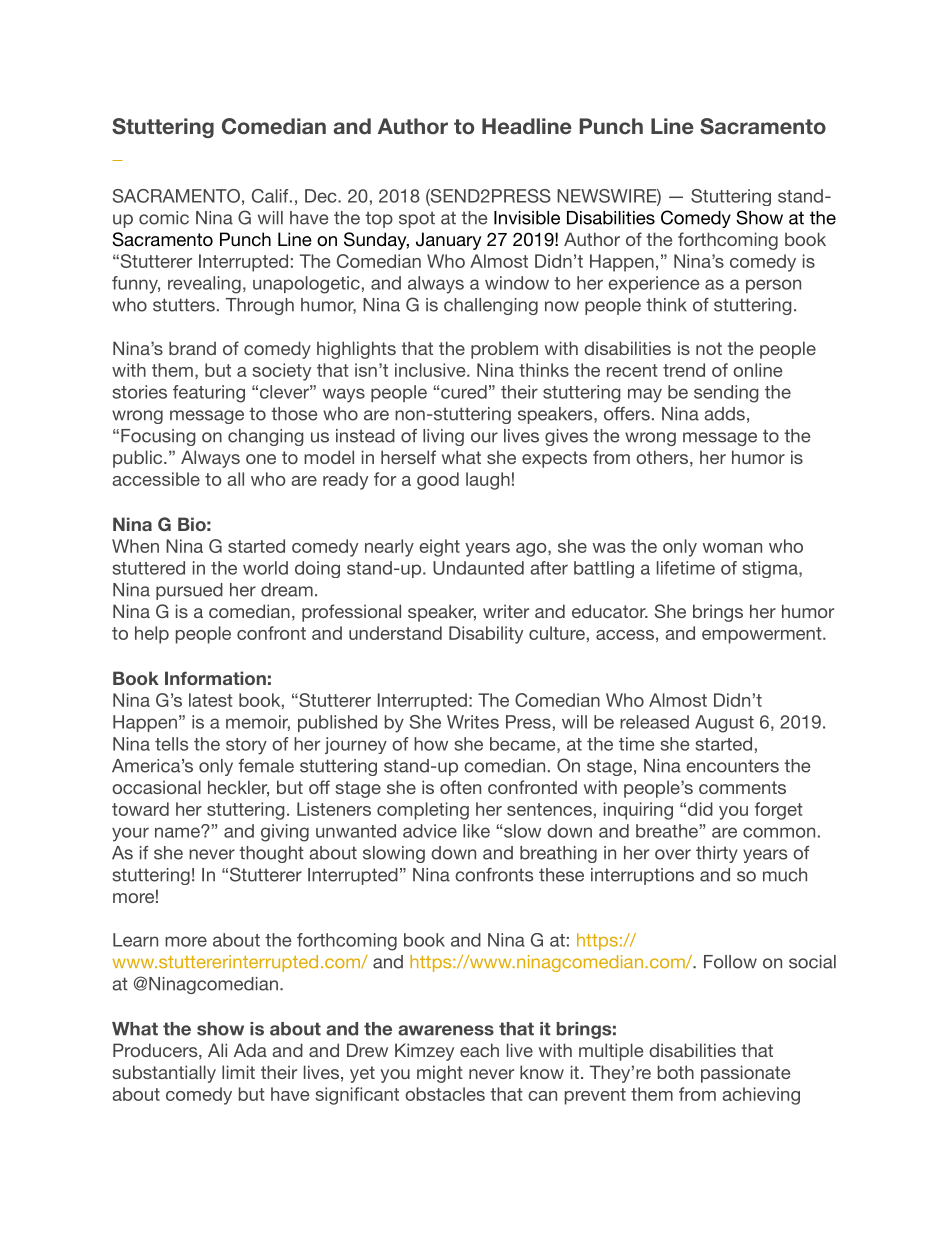  Describe the element at coordinates (238, 1072) in the screenshot. I see `limit` at that location.
